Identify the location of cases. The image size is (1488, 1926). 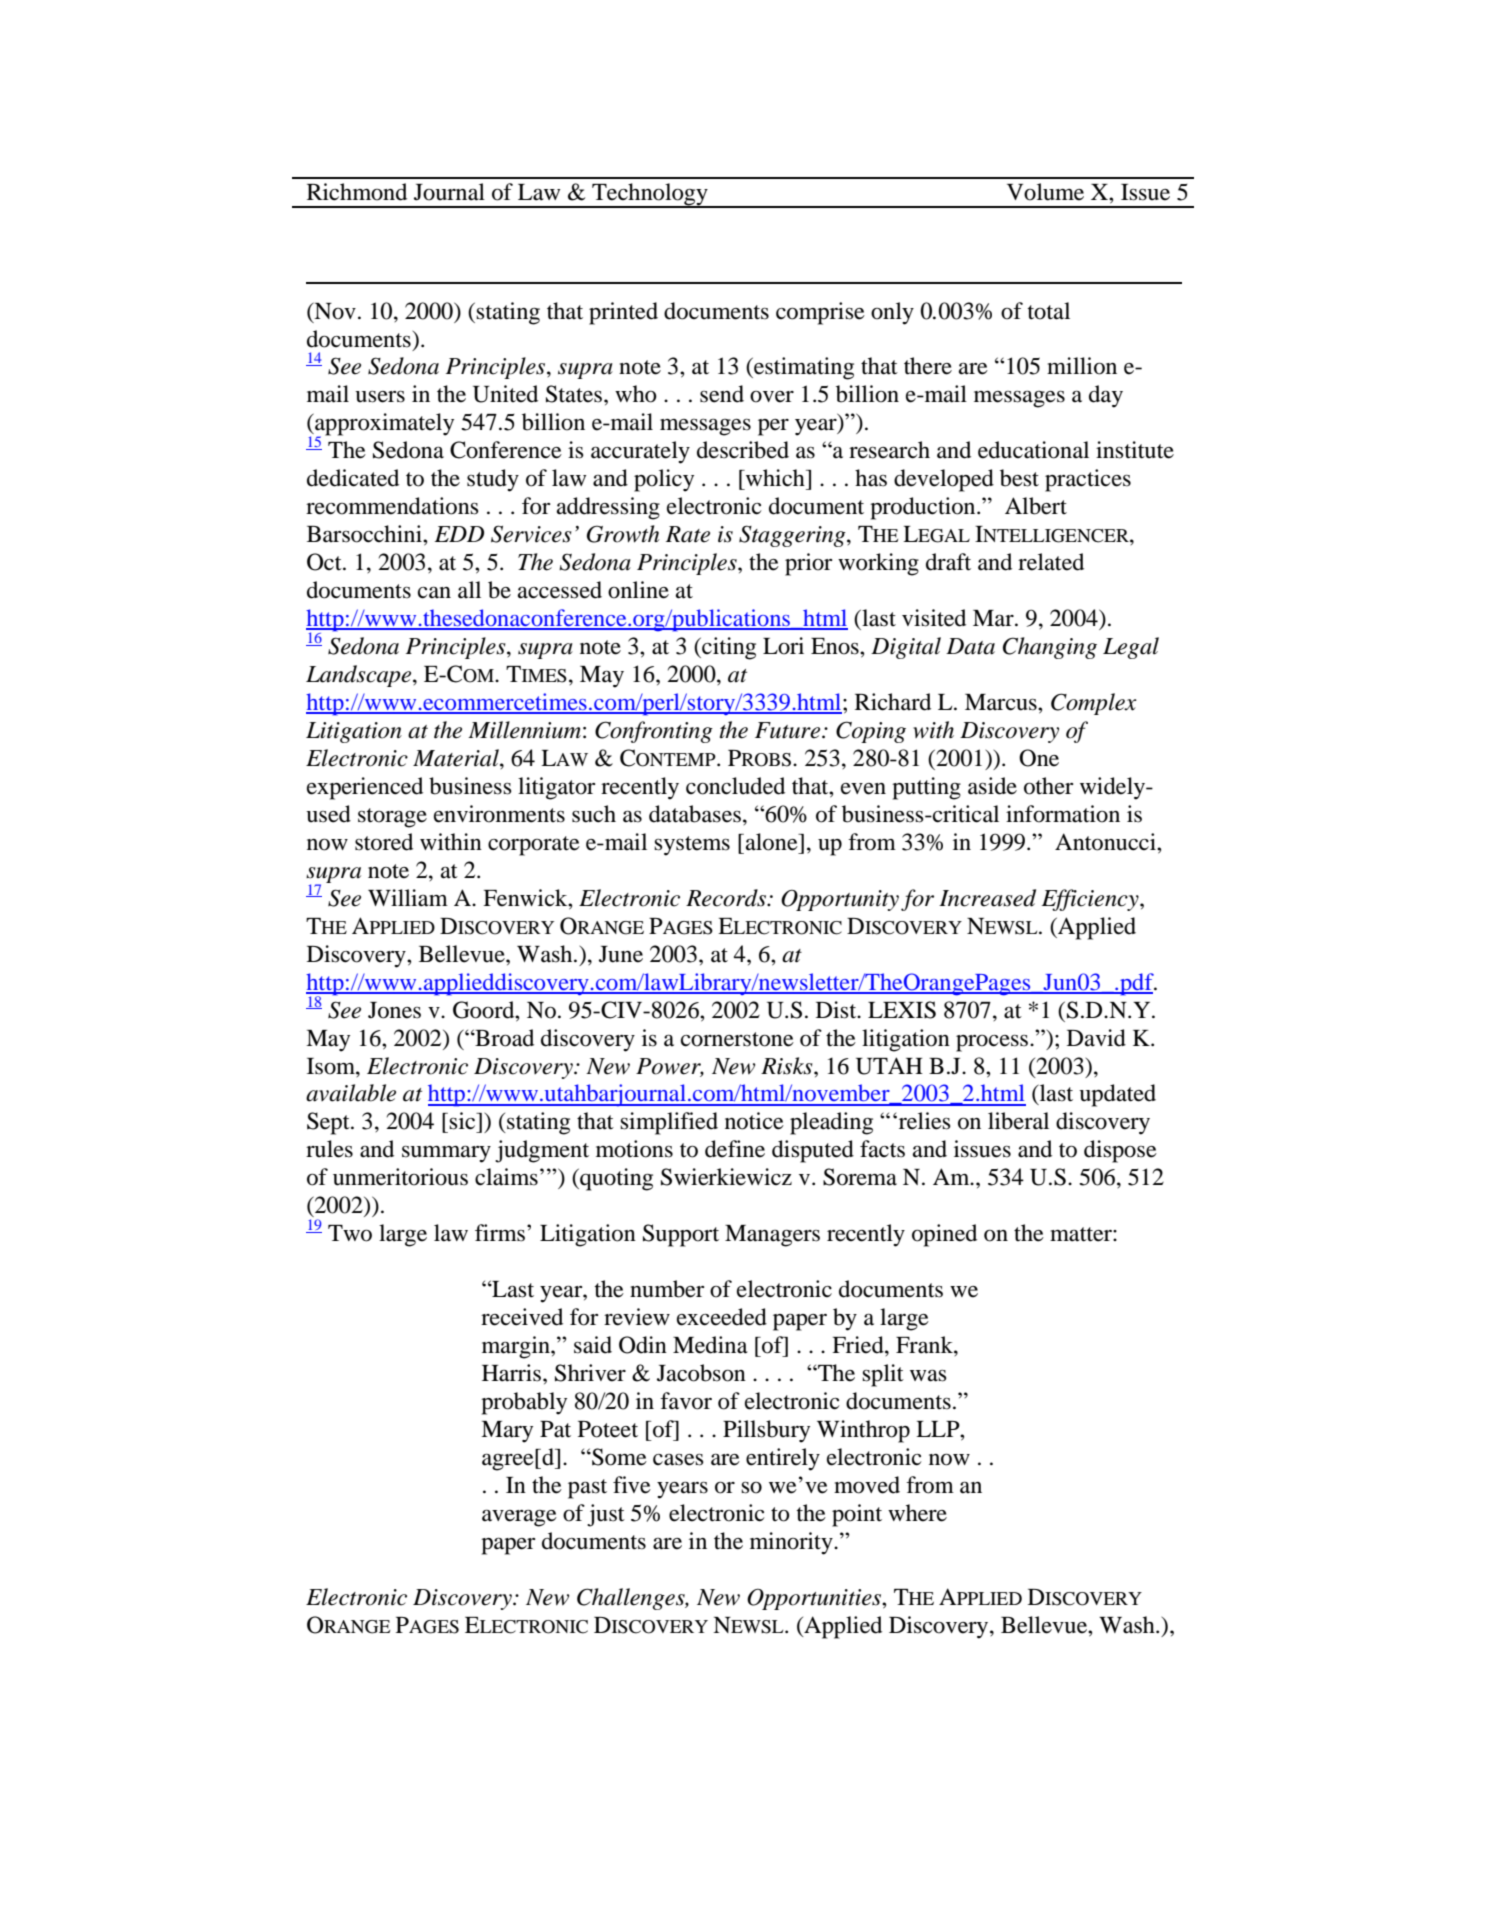
(678, 1460).
